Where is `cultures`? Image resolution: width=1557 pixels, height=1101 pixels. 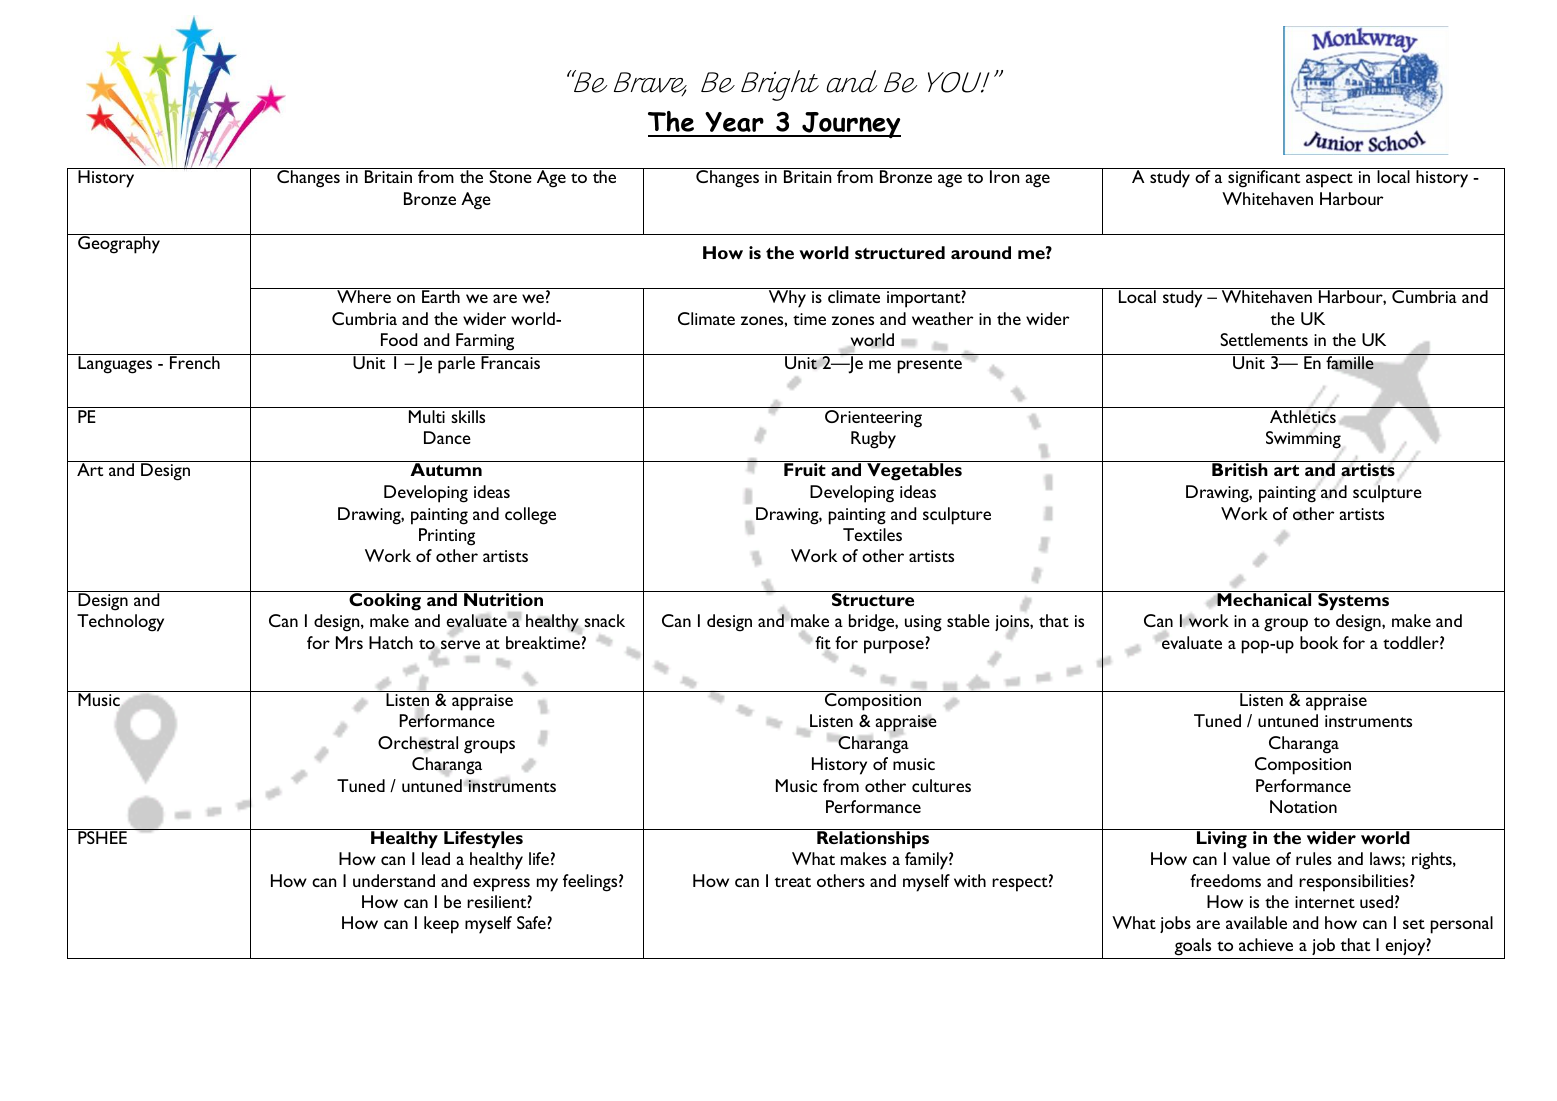 cultures is located at coordinates (941, 785).
